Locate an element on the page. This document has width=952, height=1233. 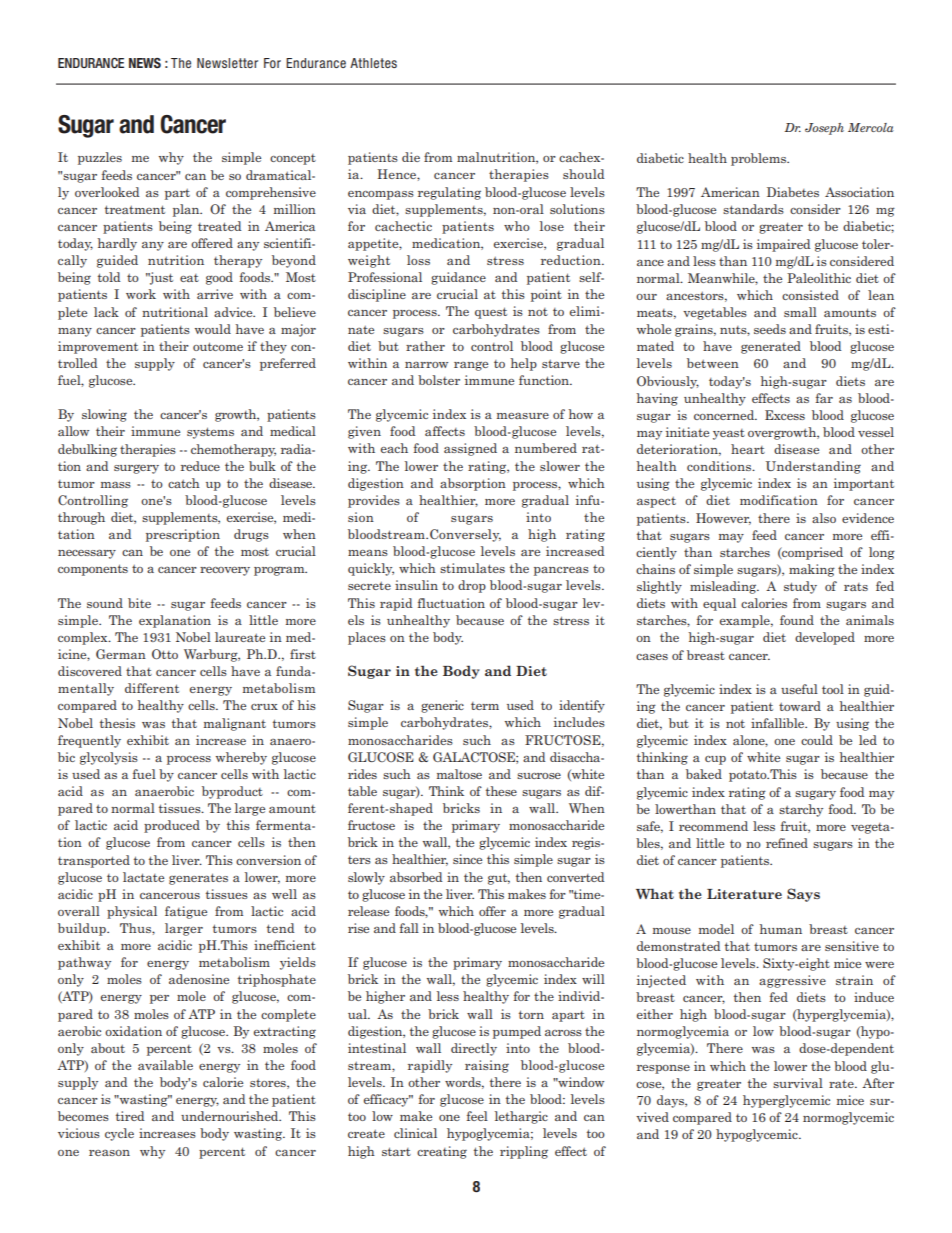
drop is located at coordinates (472, 586).
